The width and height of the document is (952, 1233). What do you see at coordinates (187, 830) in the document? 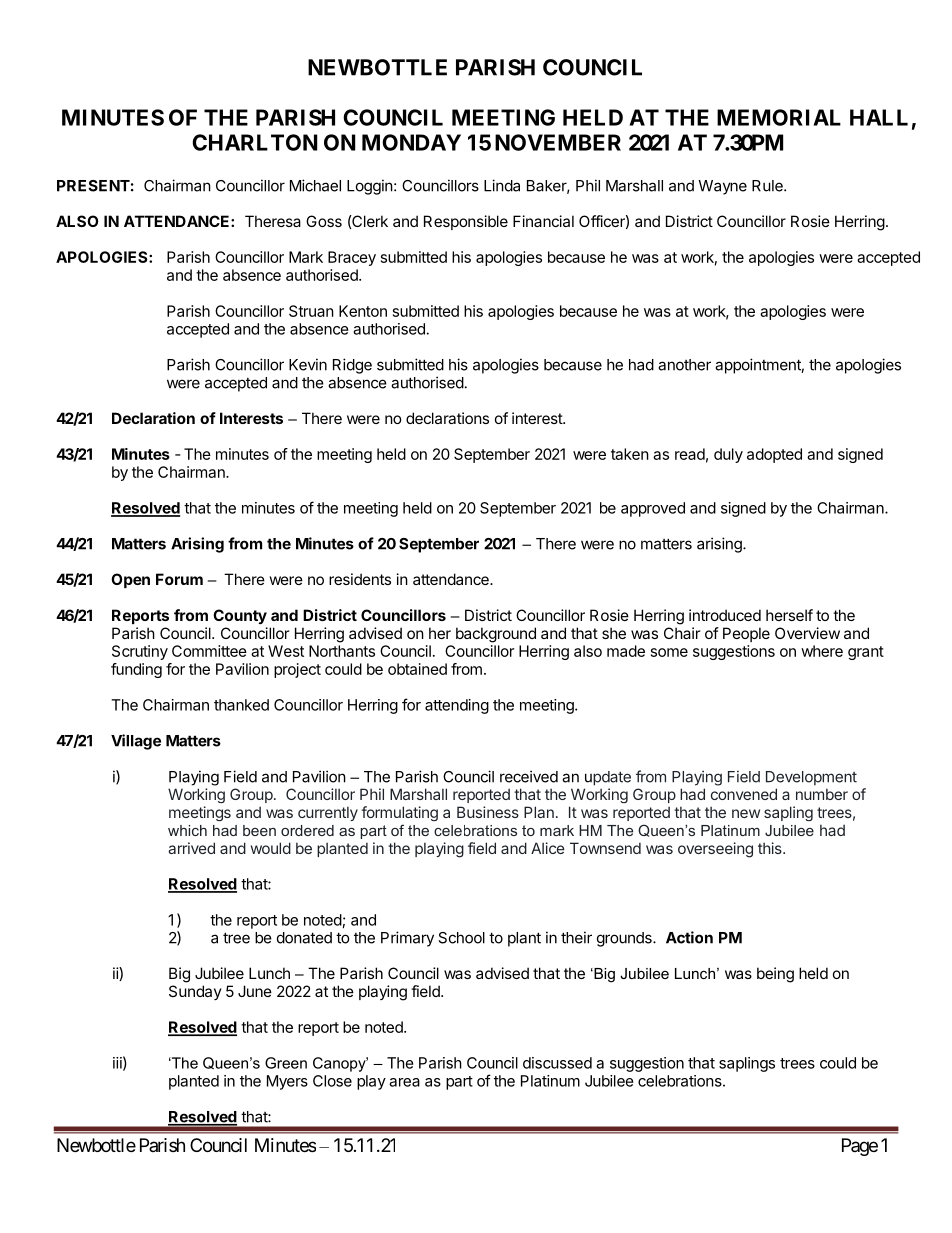
I see `which` at bounding box center [187, 830].
